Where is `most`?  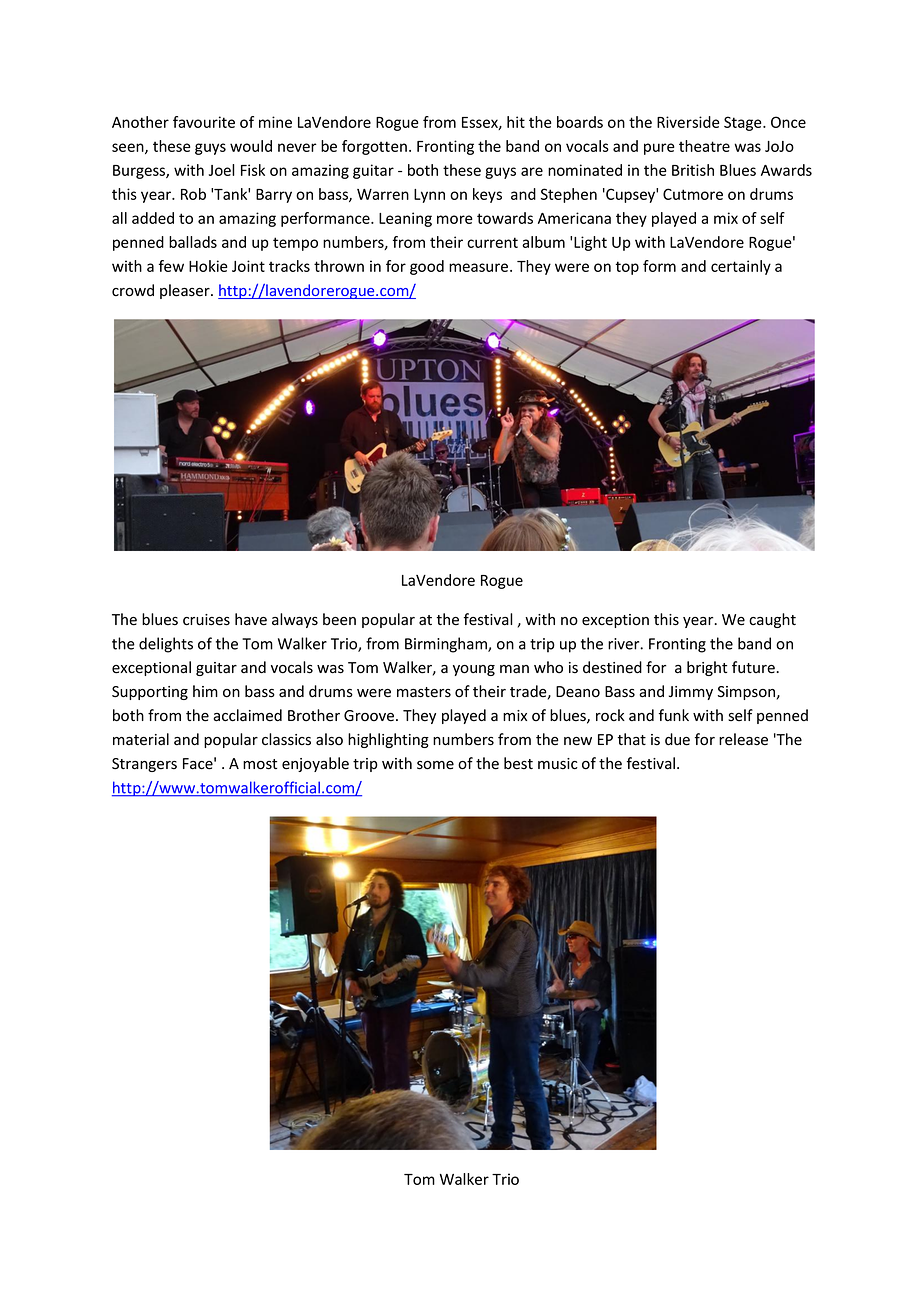 most is located at coordinates (260, 764).
